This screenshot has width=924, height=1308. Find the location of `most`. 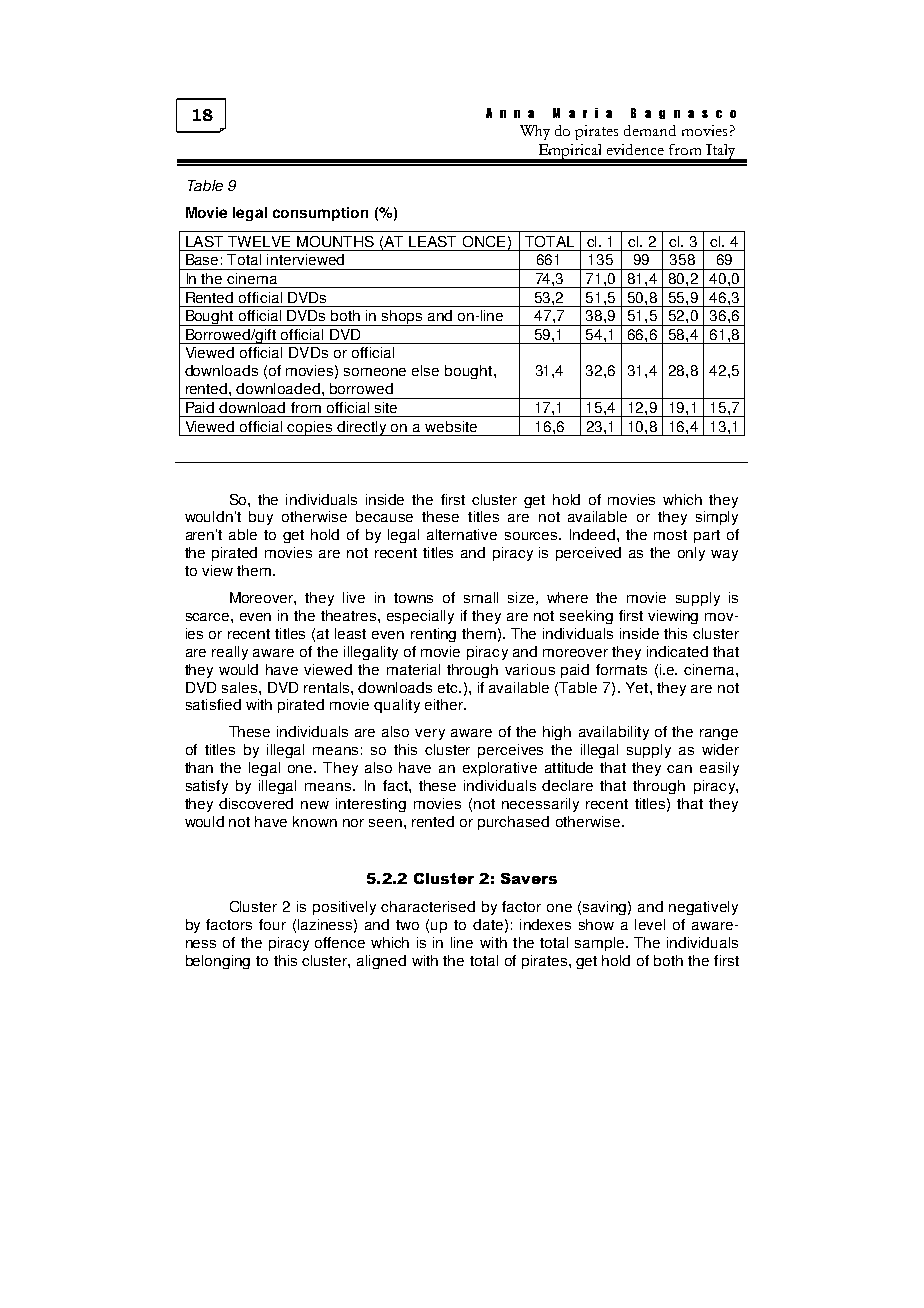

most is located at coordinates (670, 535).
